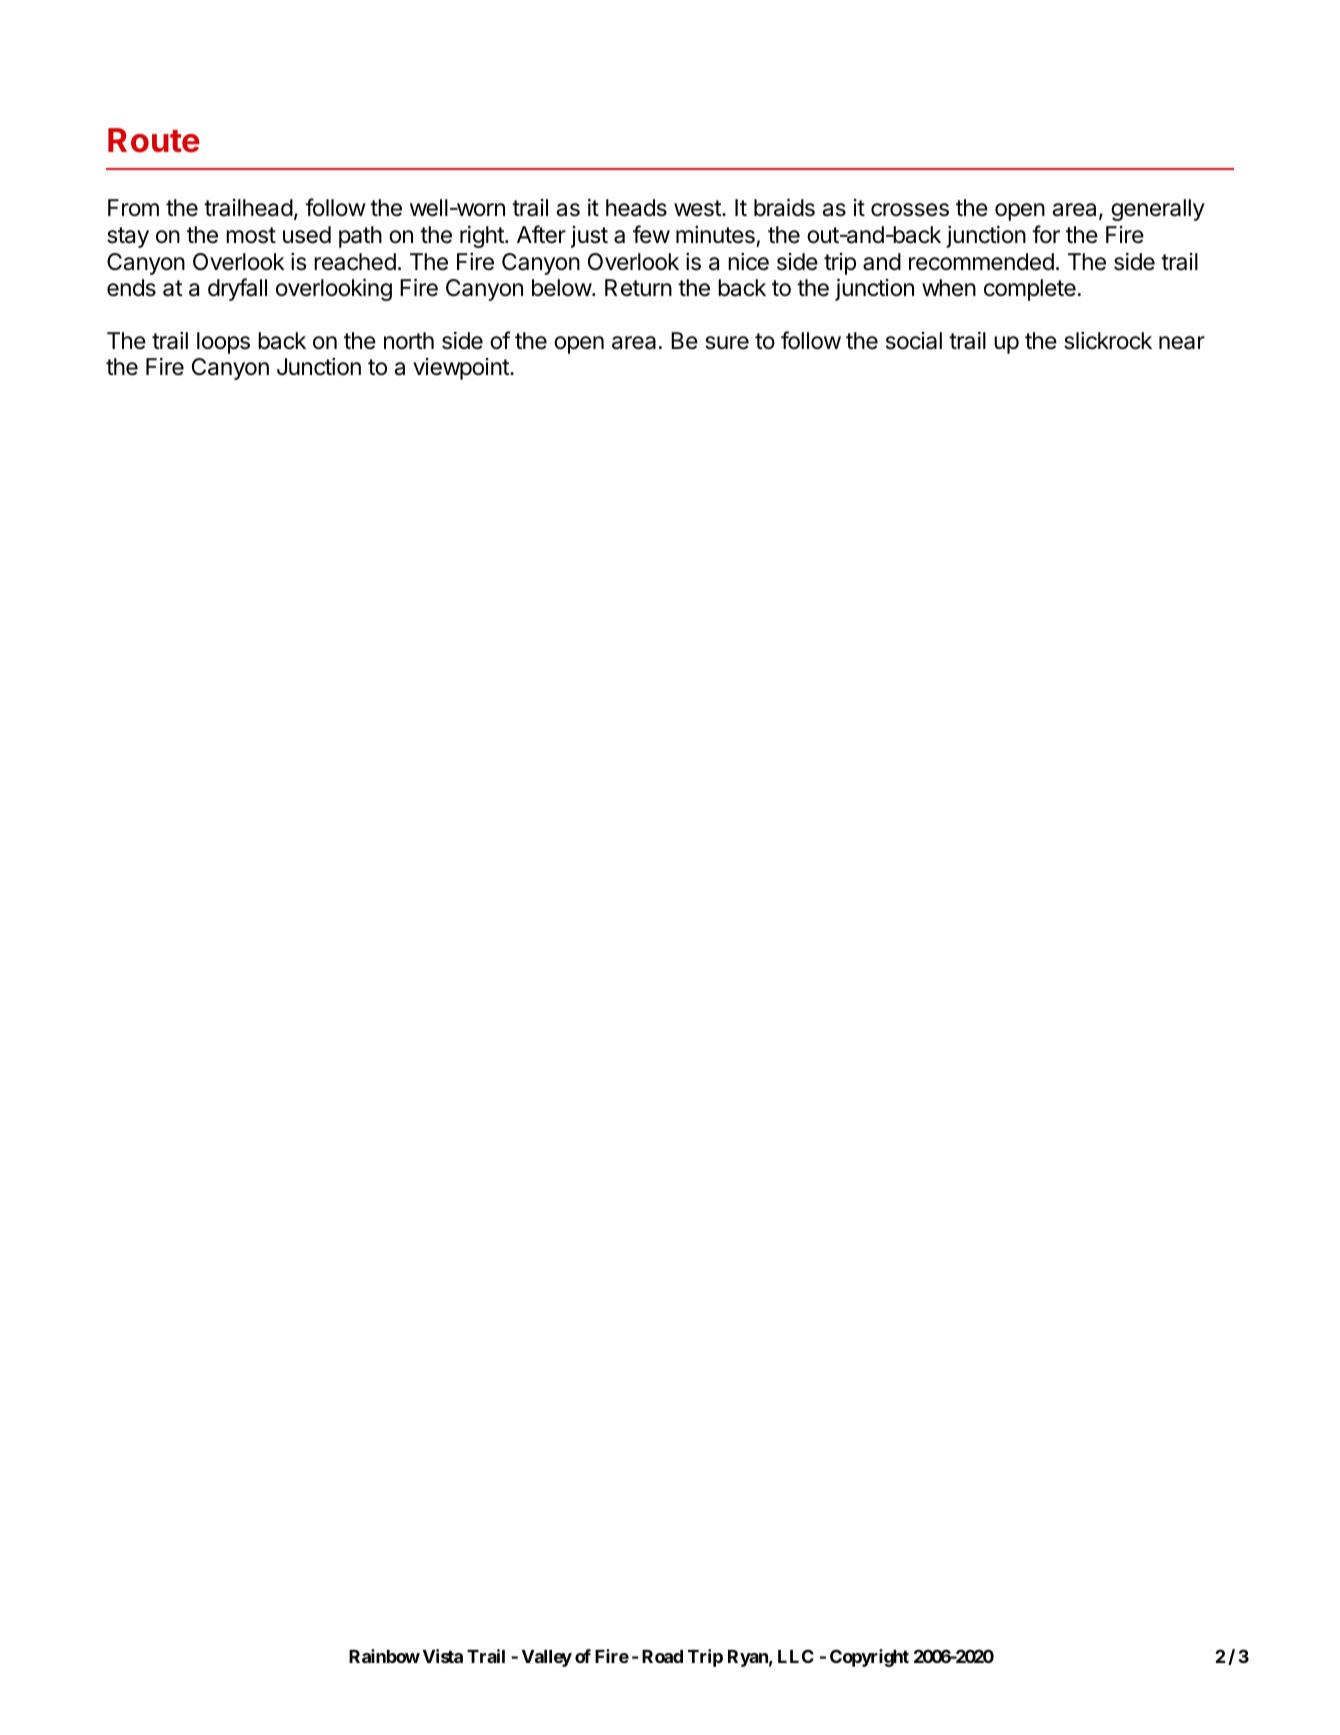 Image resolution: width=1340 pixels, height=1735 pixels. Describe the element at coordinates (547, 1658) in the screenshot. I see `Valley` at that location.
